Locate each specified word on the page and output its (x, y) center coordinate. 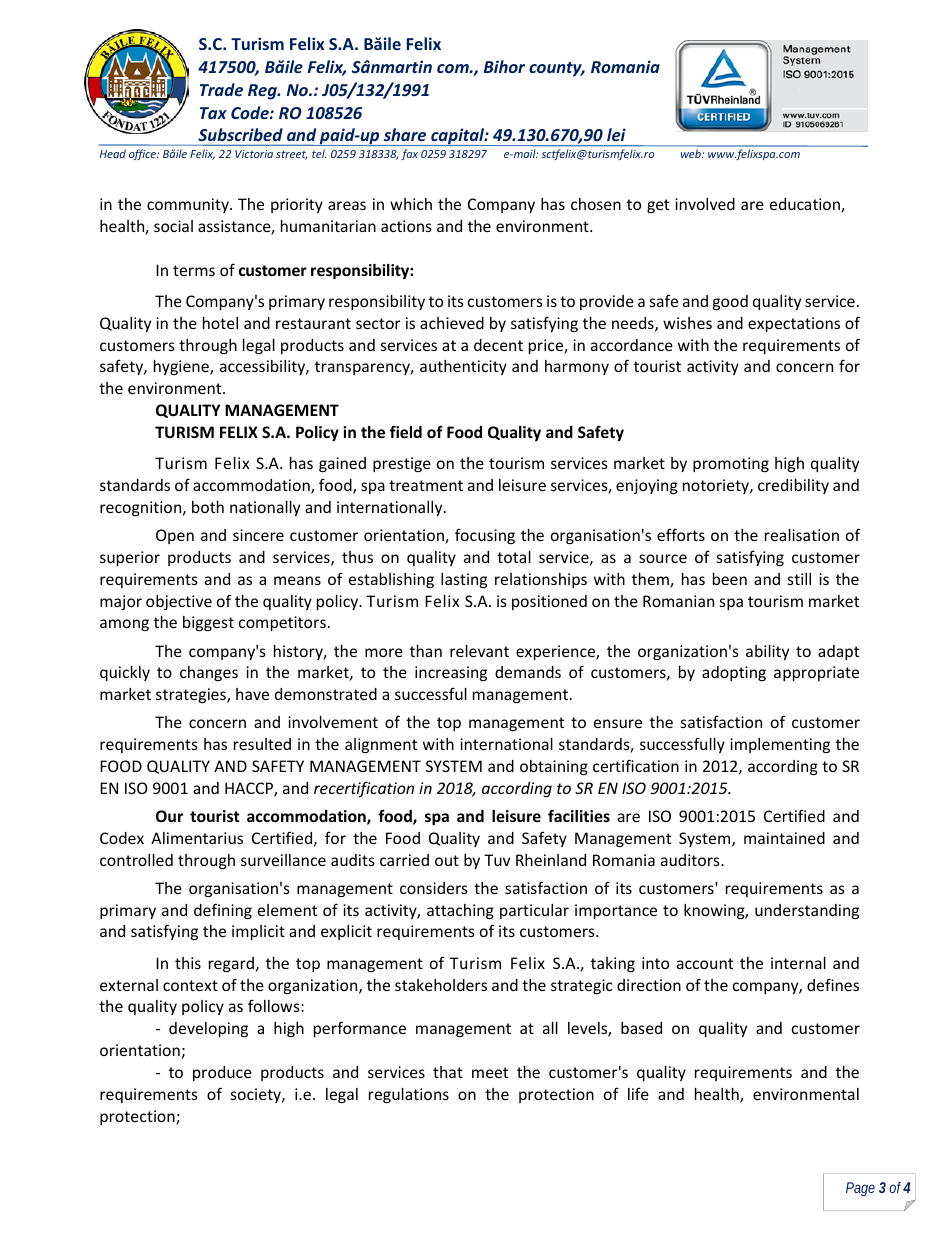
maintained (784, 838)
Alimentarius (197, 838)
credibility (793, 486)
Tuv (497, 860)
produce (222, 1073)
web (692, 153)
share (405, 134)
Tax (213, 113)
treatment (426, 485)
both (208, 507)
